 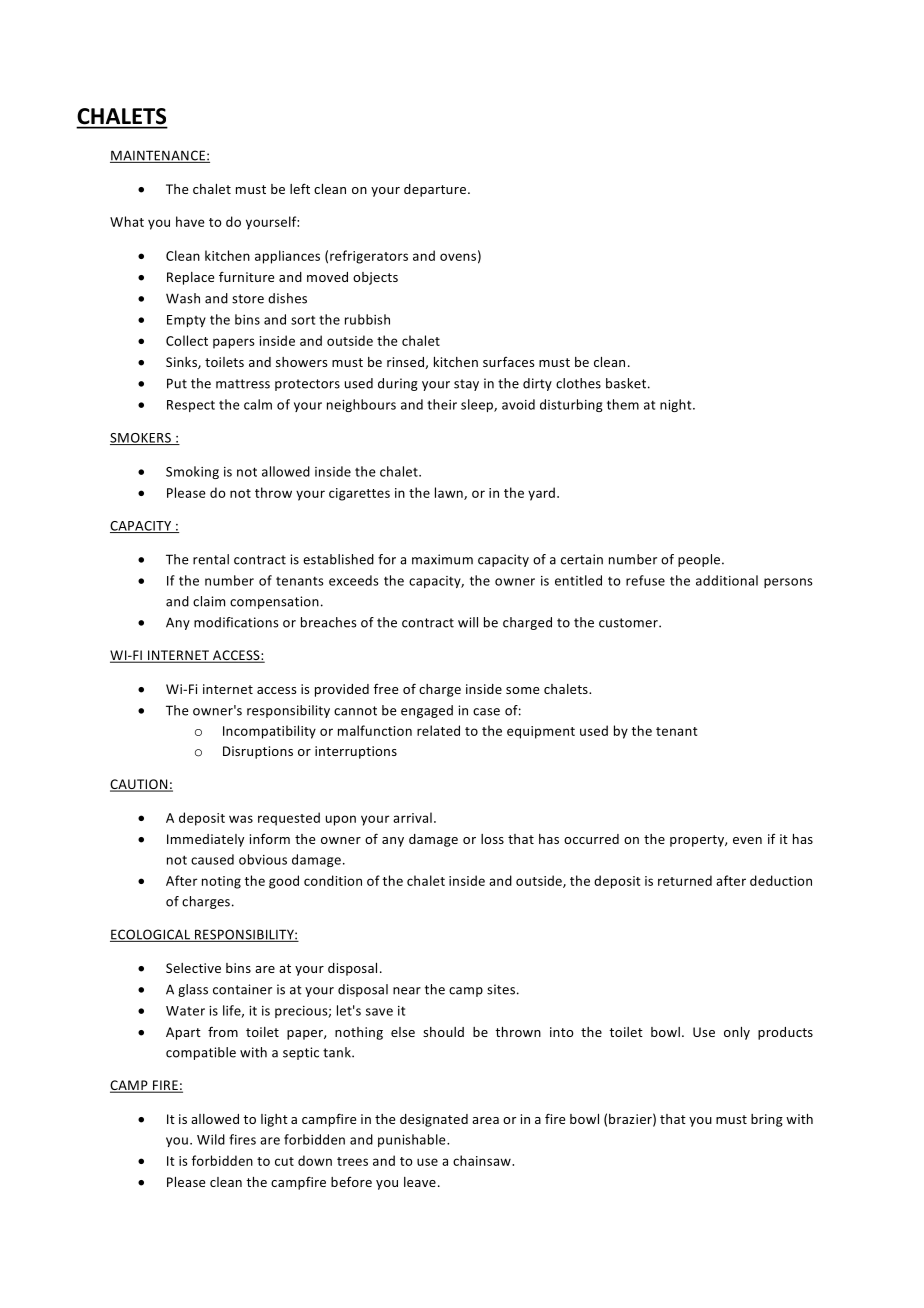 What do you see at coordinates (190, 221) in the document?
I see `have` at bounding box center [190, 221].
